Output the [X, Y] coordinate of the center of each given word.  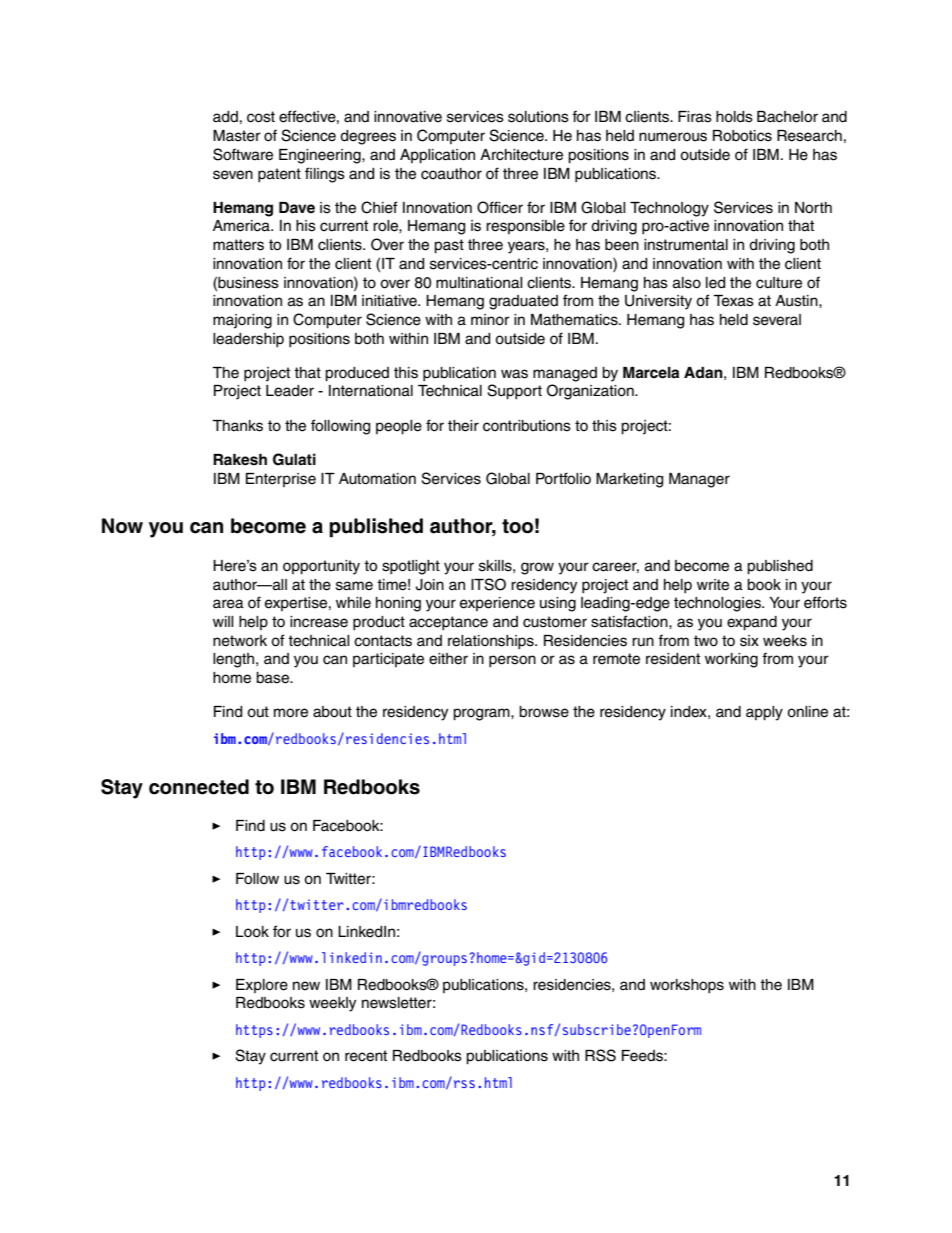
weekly [332, 1004]
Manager [699, 480]
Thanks [237, 426]
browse [544, 712]
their [463, 426]
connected [199, 787]
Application [437, 156]
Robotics [742, 136]
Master [237, 136]
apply [764, 713]
